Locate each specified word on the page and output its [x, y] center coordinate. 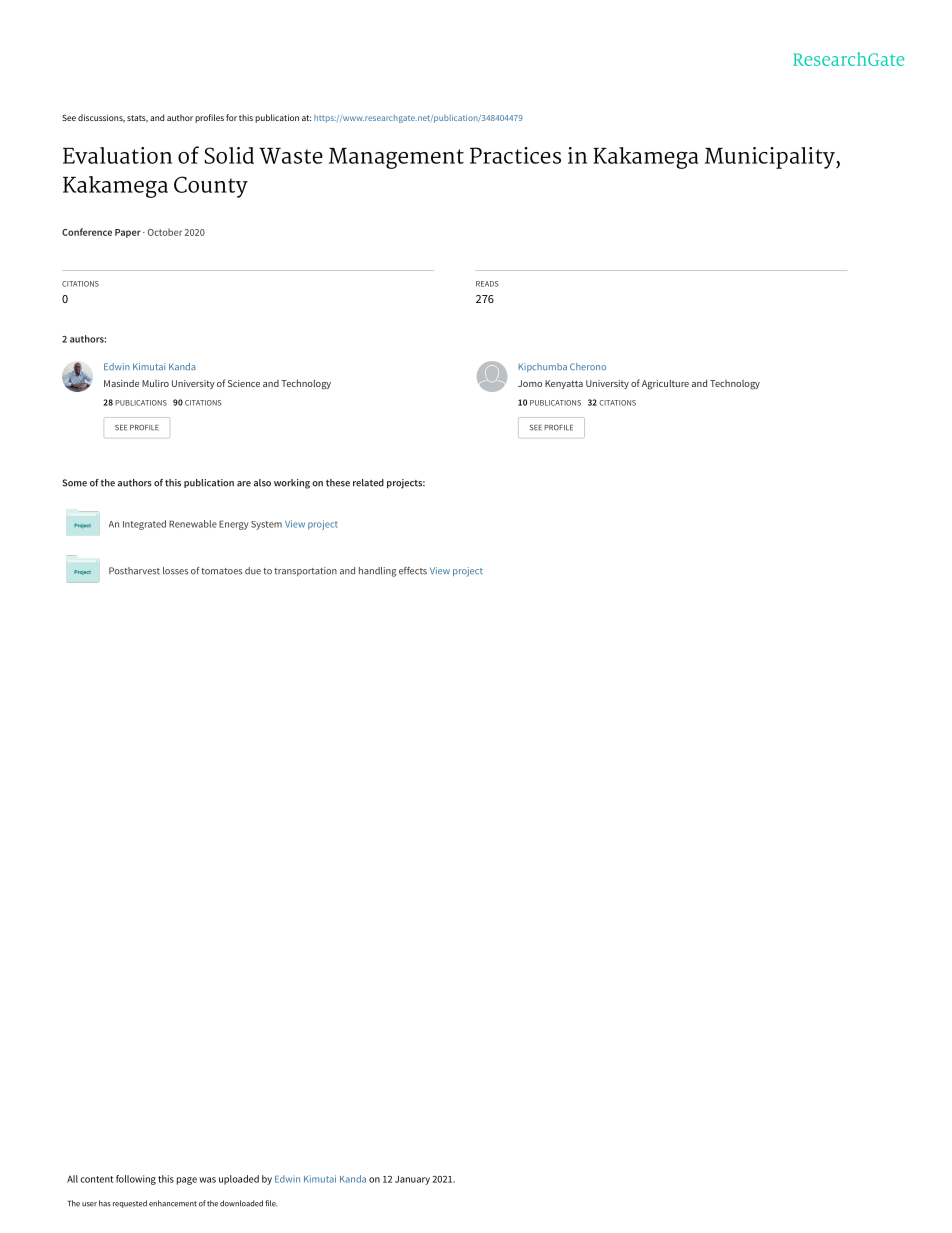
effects [413, 571]
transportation [305, 572]
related [368, 483]
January [412, 1180]
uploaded [239, 1180]
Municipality [771, 158]
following [136, 1180]
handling [377, 572]
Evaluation [117, 155]
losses [175, 571]
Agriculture [665, 384]
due [253, 571]
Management [396, 158]
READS [487, 284]
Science [244, 383]
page [187, 1181]
